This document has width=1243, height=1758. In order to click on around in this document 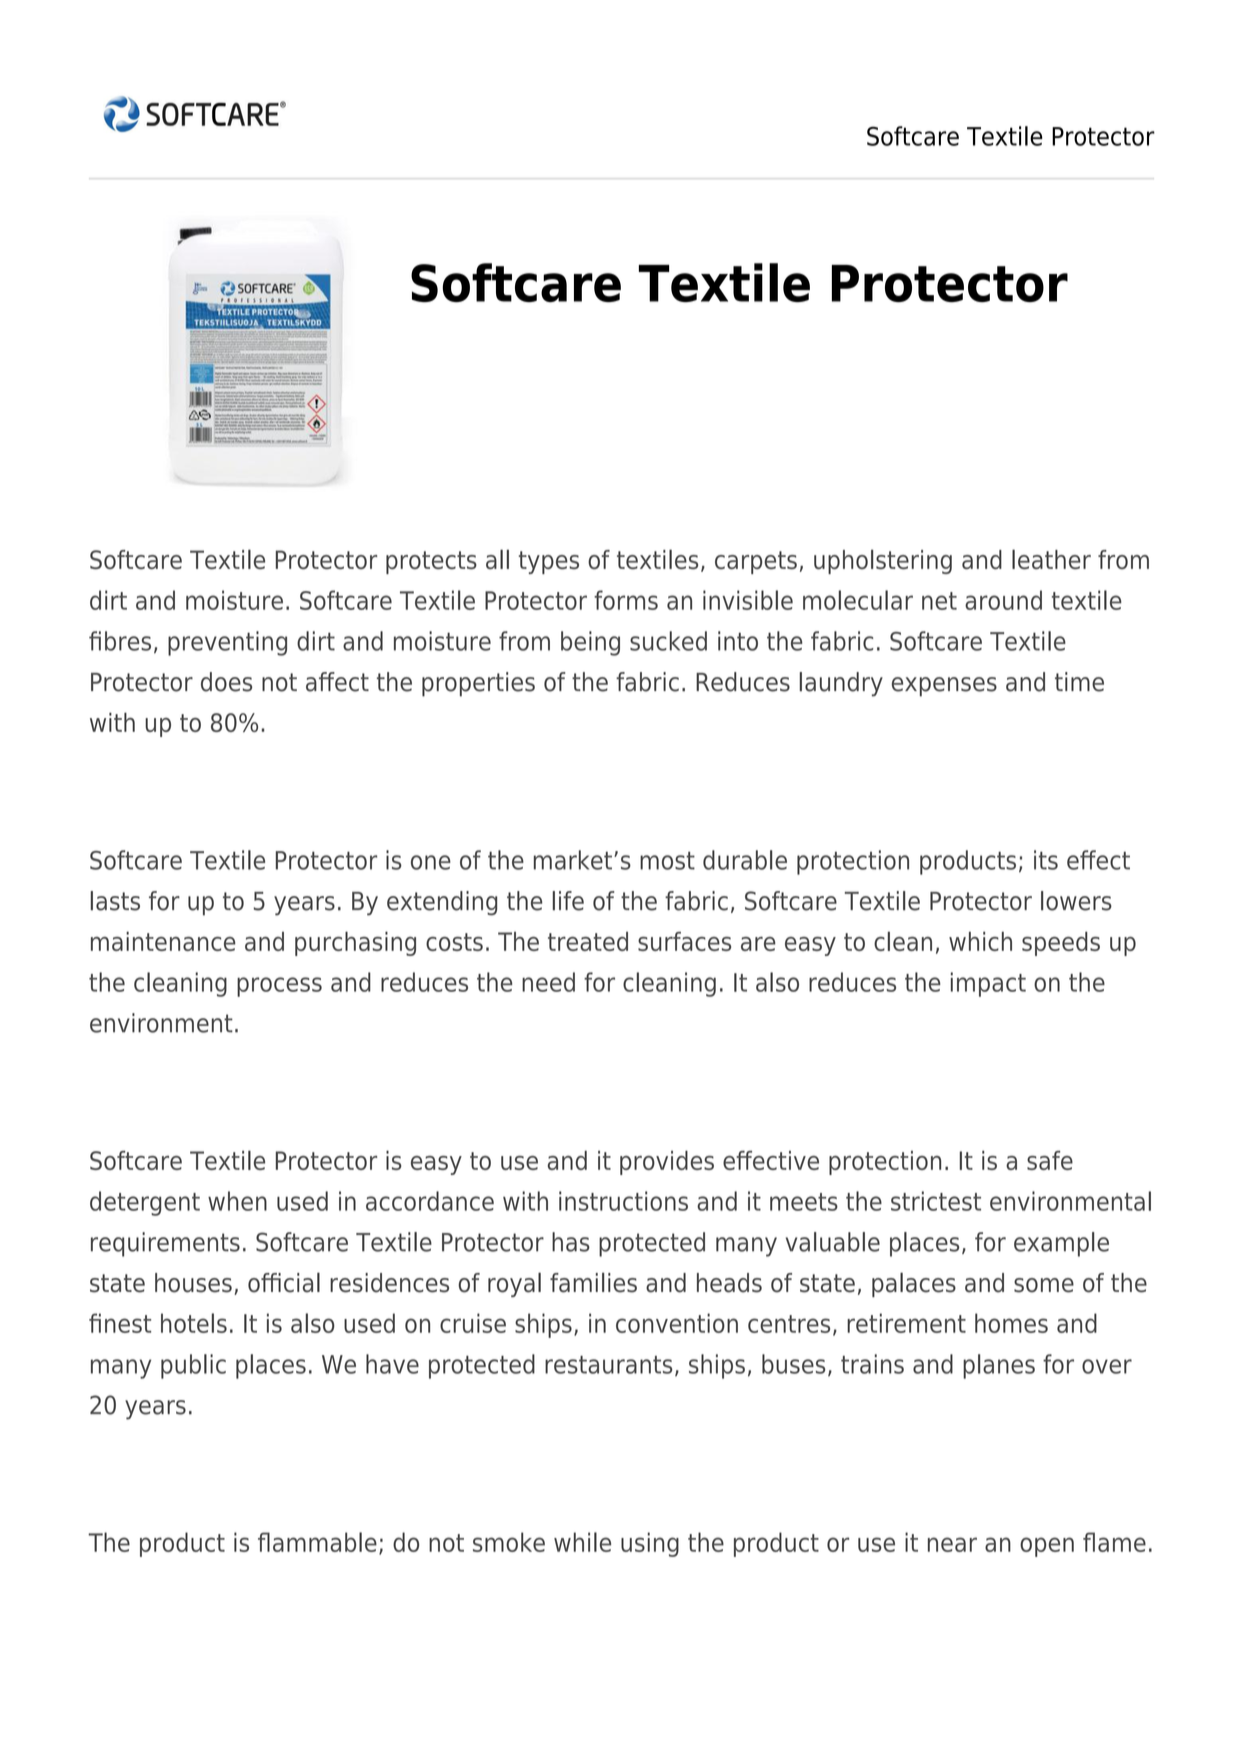, I will do `click(1003, 600)`.
